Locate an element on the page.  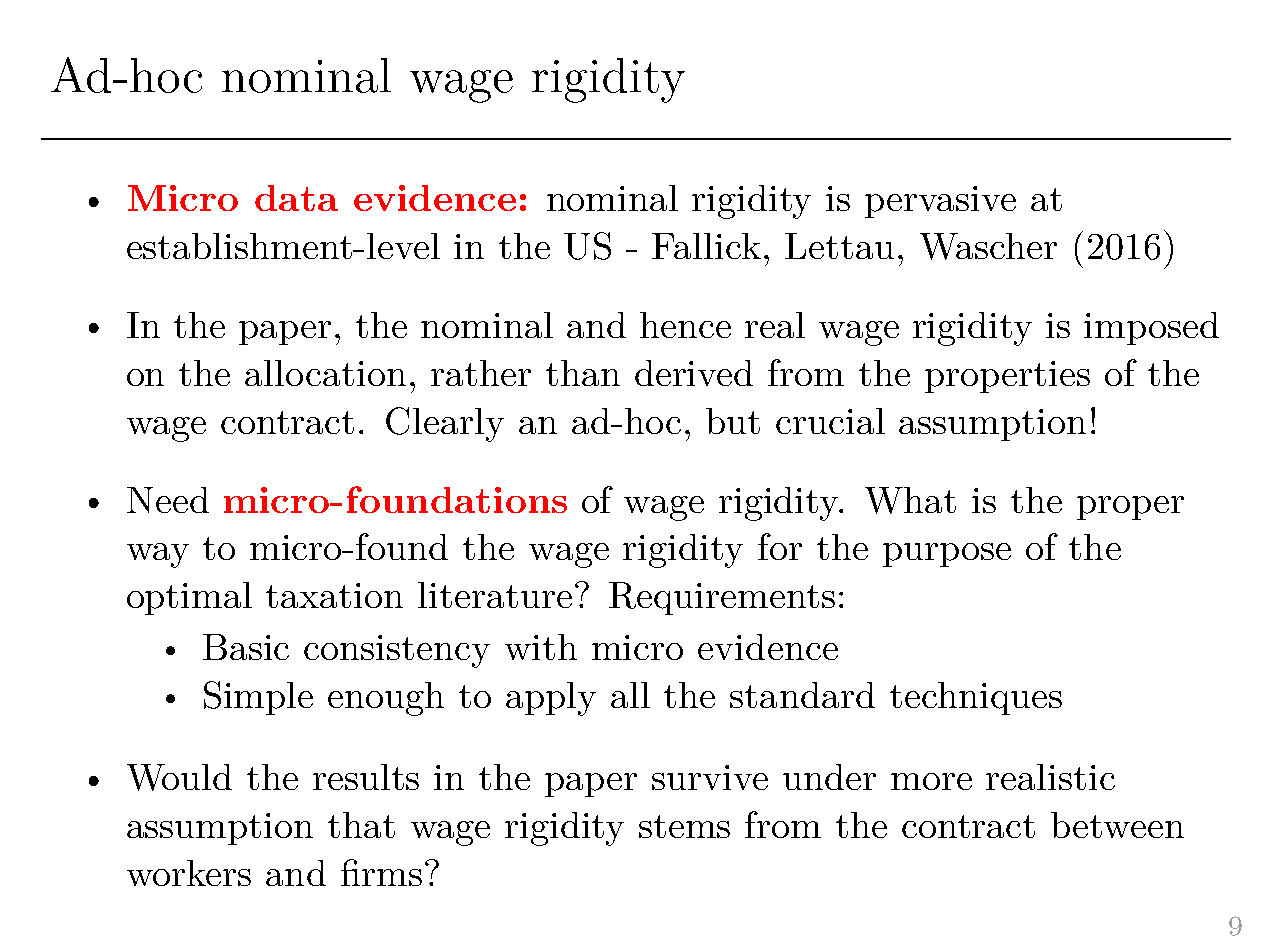
Basic is located at coordinates (246, 647).
